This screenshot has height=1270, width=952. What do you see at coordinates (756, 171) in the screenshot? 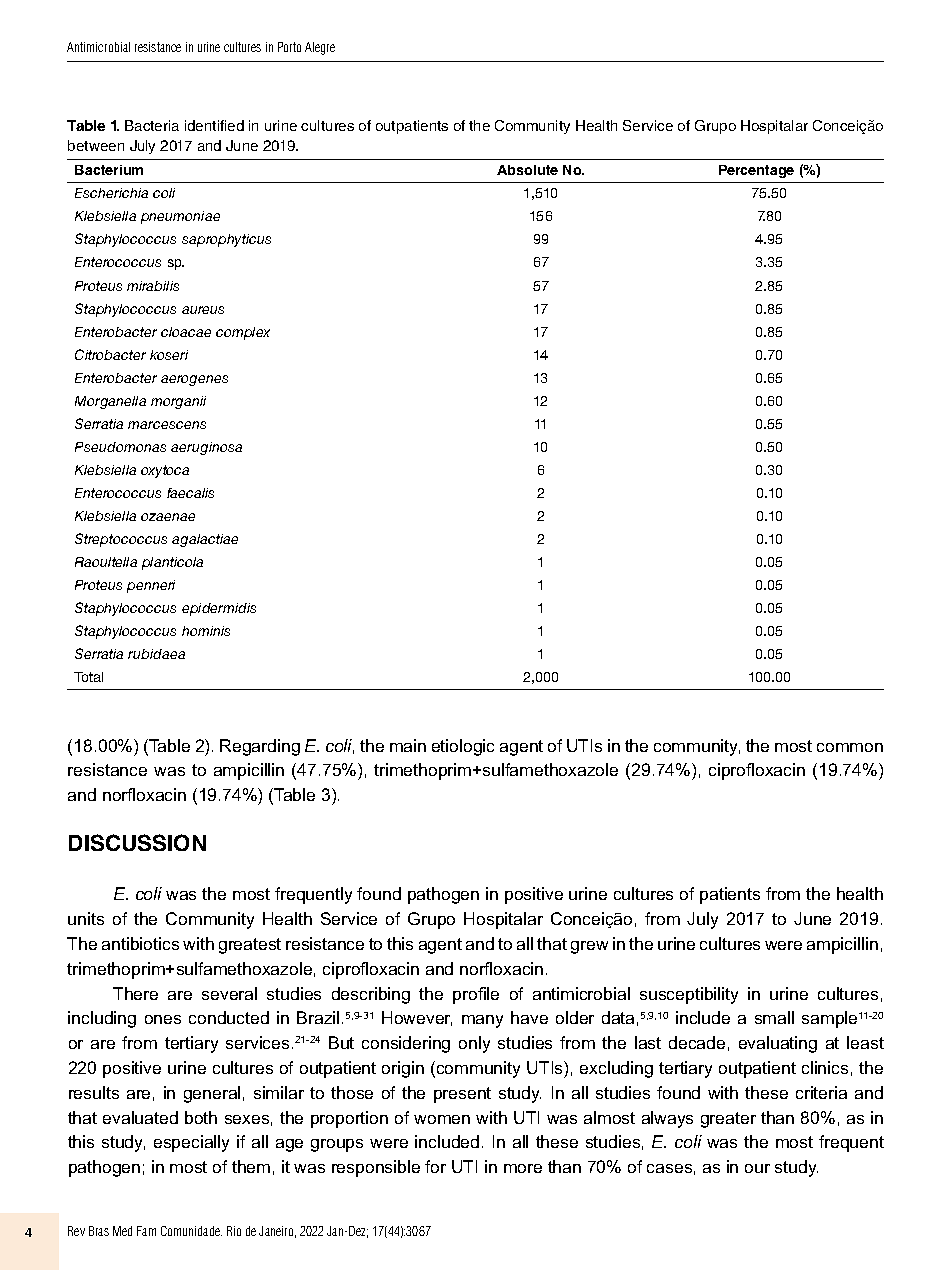
I see `Percentage` at bounding box center [756, 171].
